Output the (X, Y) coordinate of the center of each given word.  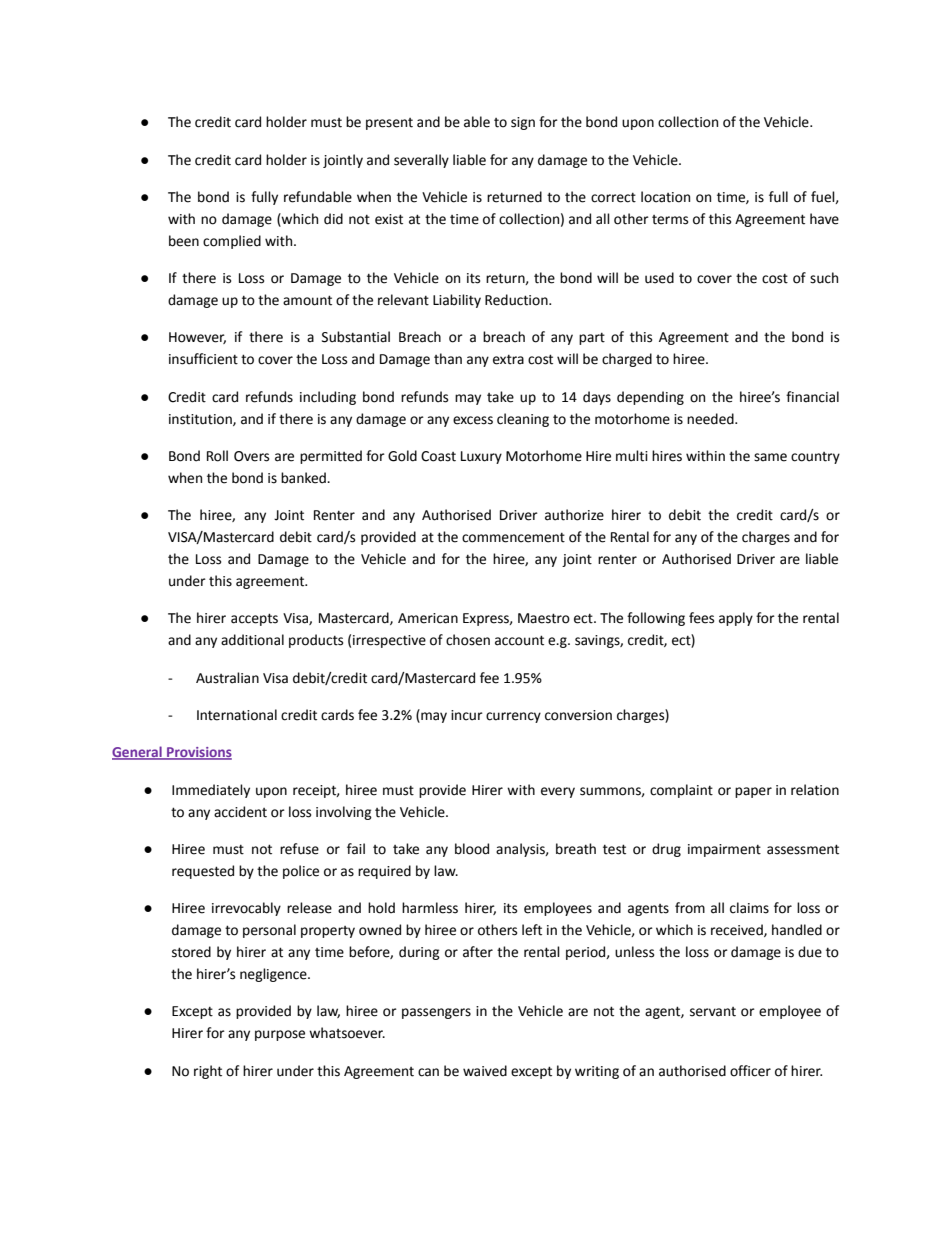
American (428, 618)
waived (485, 1071)
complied (232, 242)
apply (736, 619)
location (665, 197)
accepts (254, 619)
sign (523, 123)
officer (750, 1071)
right (208, 1072)
